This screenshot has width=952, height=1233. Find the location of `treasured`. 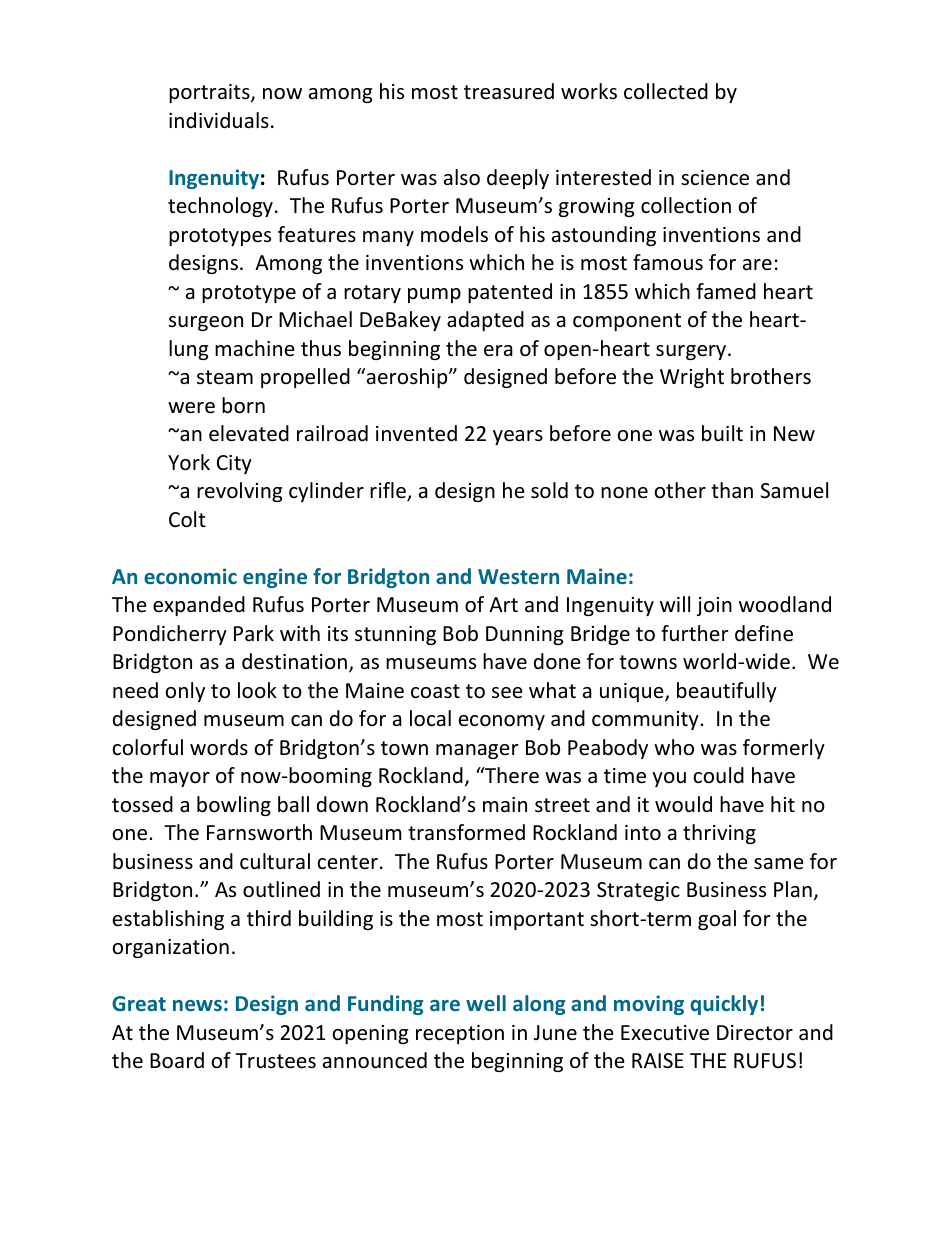

treasured is located at coordinates (509, 91).
